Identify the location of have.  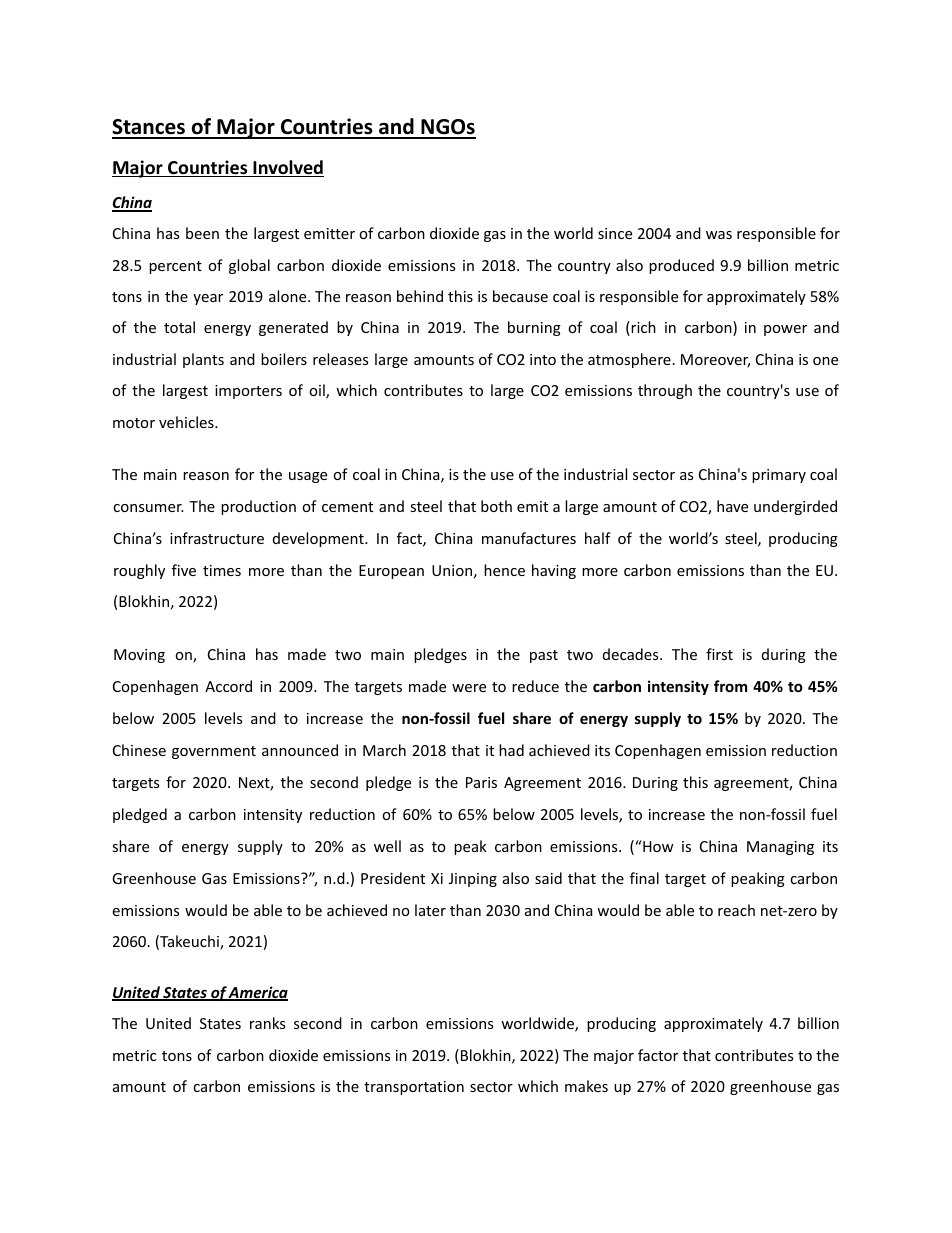
(732, 506).
